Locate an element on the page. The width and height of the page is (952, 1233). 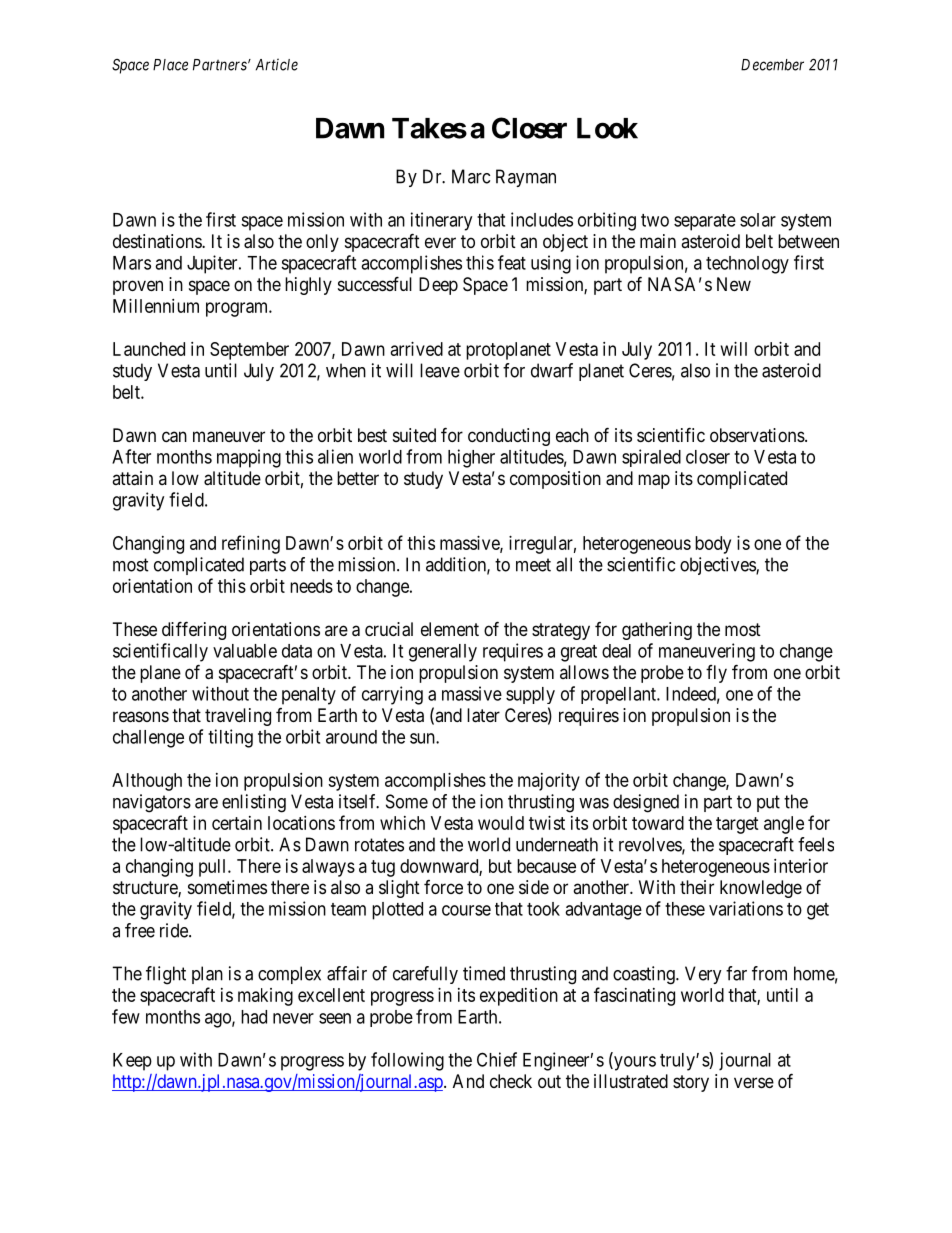
body is located at coordinates (713, 545).
